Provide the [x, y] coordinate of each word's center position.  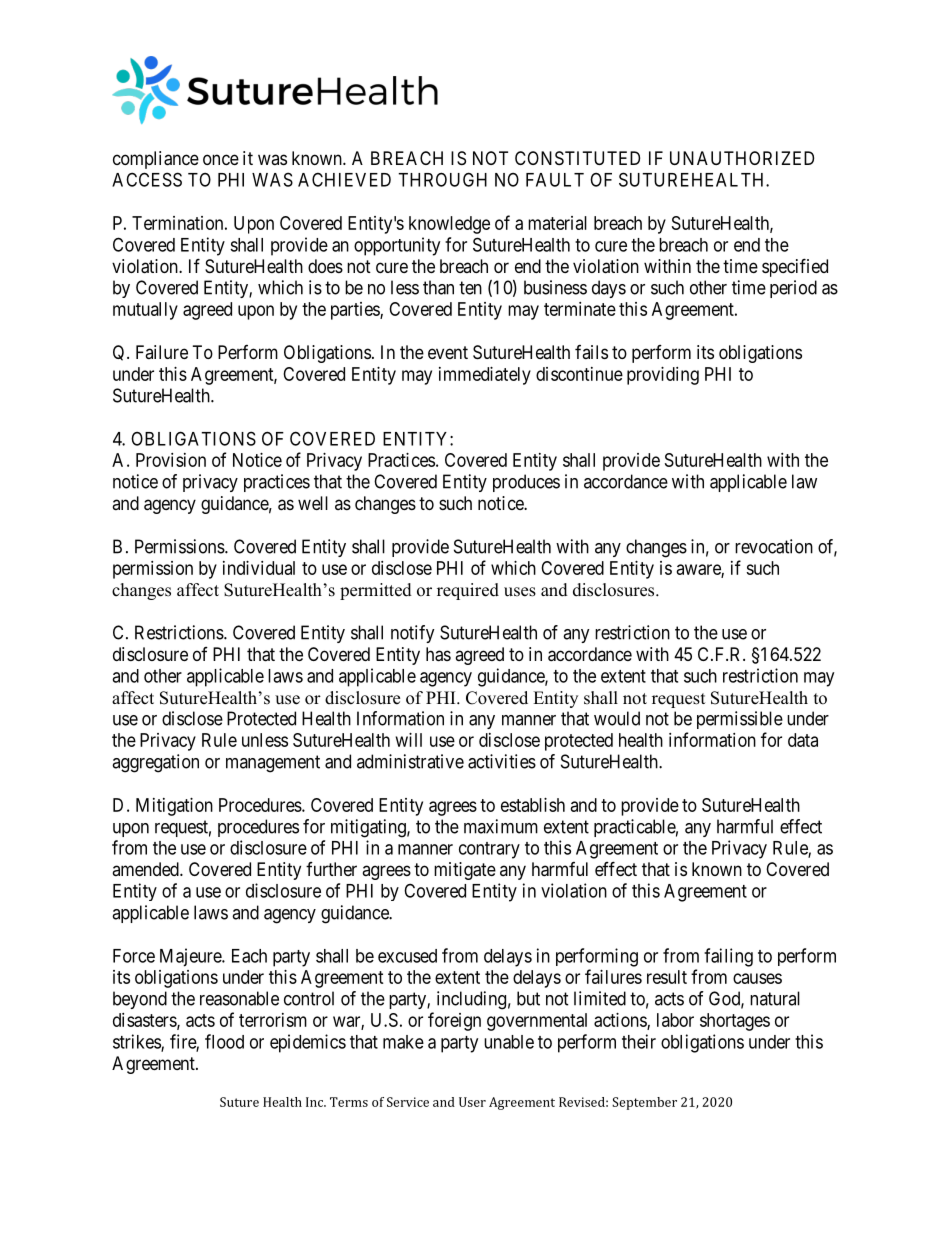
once [221, 159]
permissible [740, 720]
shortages [735, 1022]
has [438, 654]
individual [259, 568]
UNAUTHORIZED [742, 158]
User [472, 1102]
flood [224, 1041]
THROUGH [442, 179]
